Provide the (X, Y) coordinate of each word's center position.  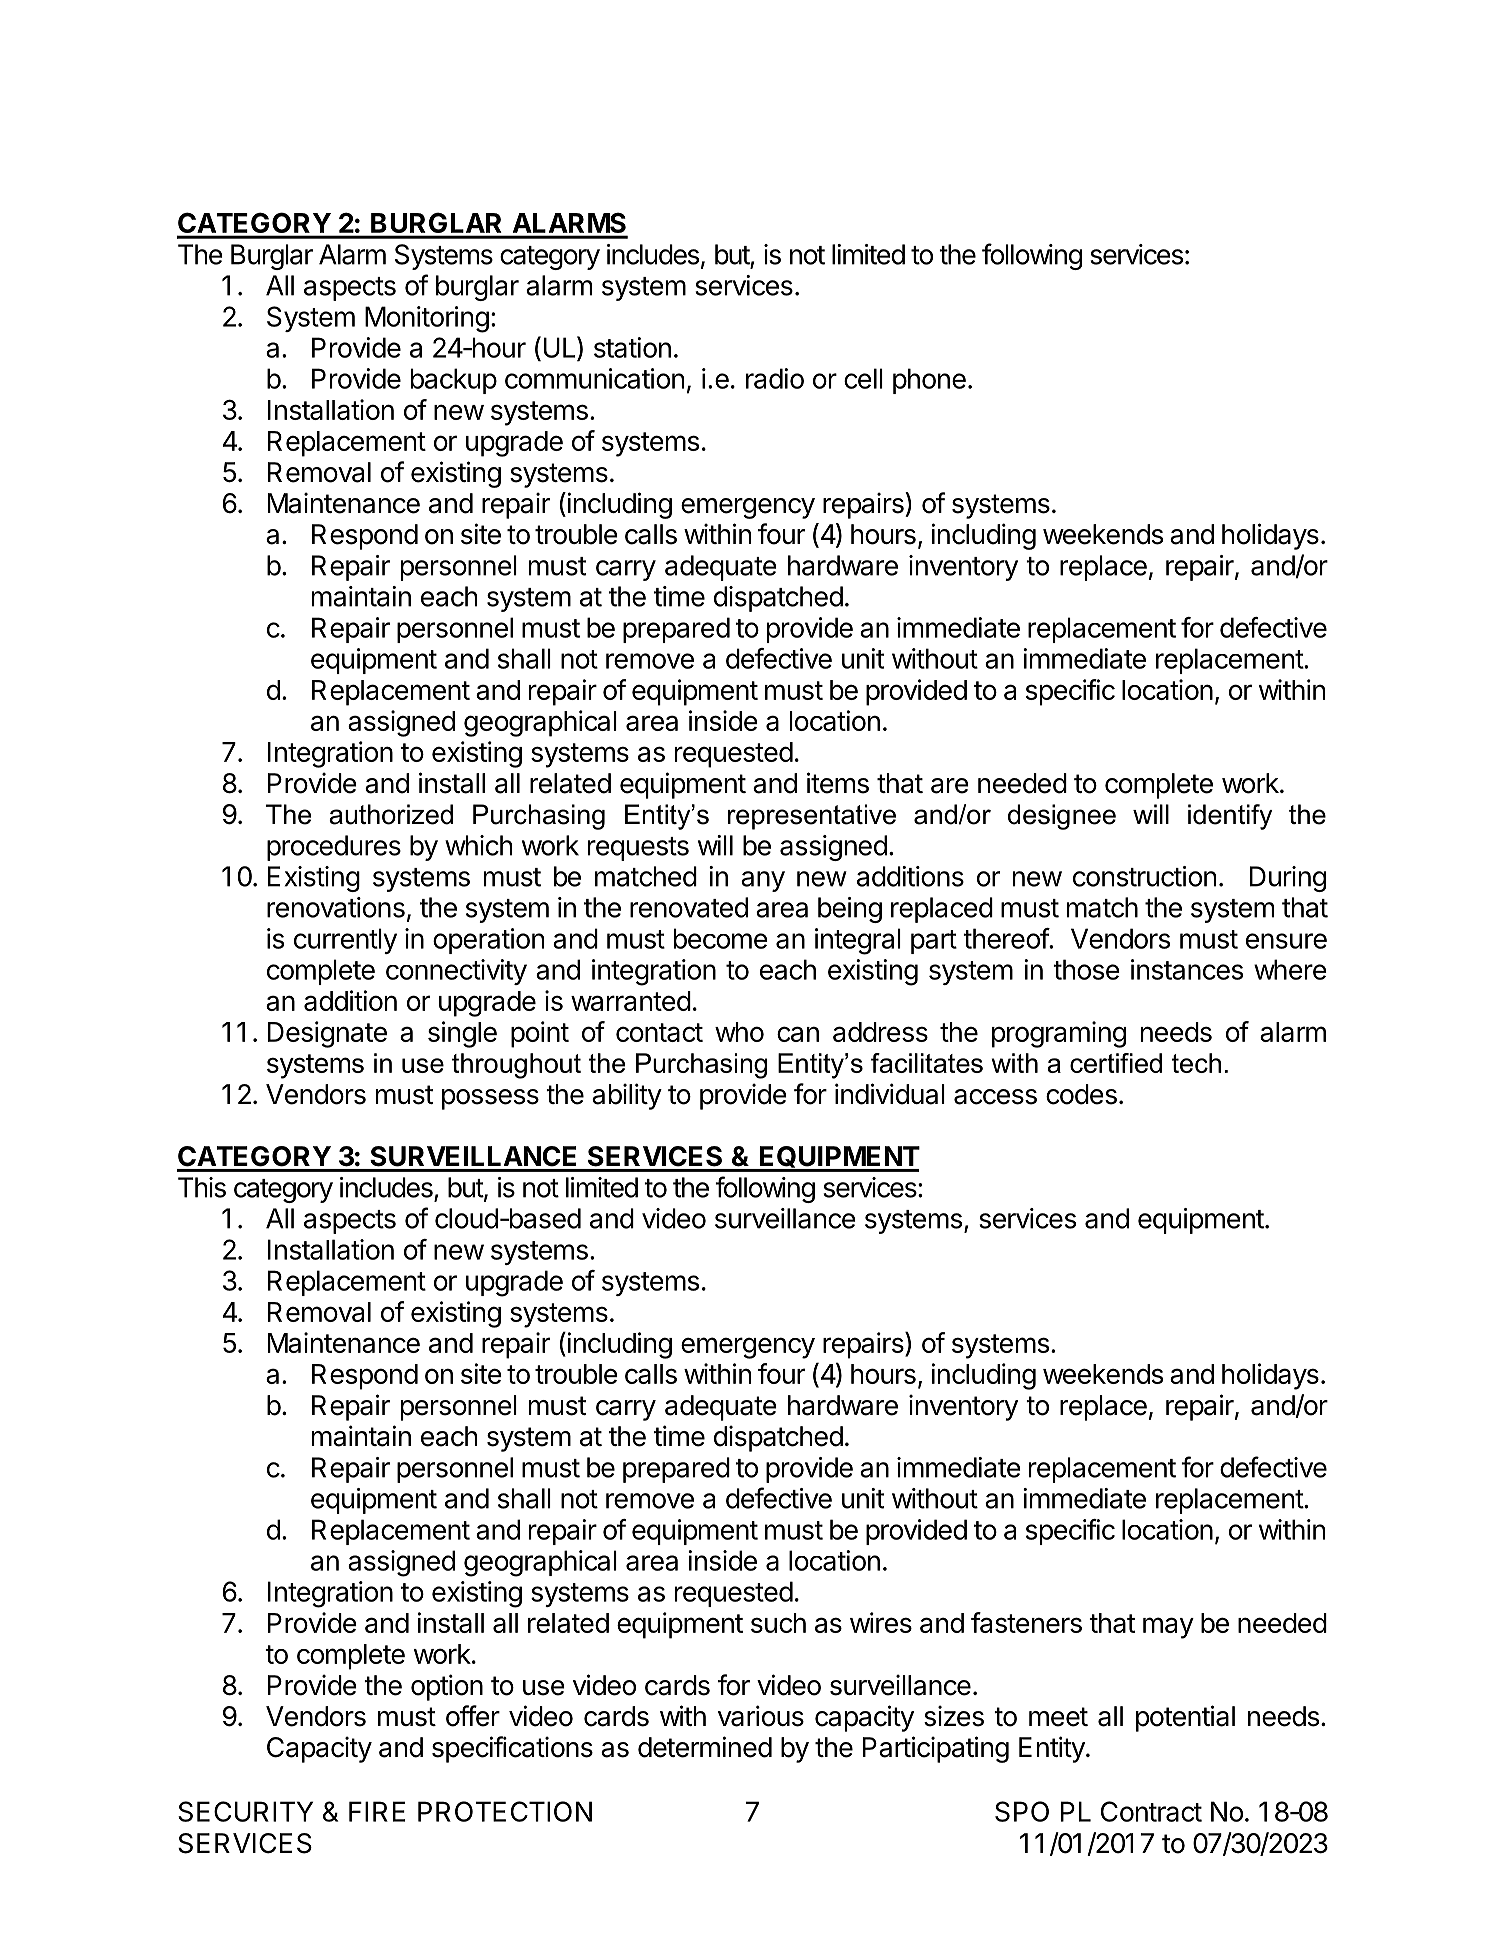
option (447, 1687)
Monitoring (427, 319)
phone (929, 381)
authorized (391, 814)
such (778, 1623)
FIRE (377, 1811)
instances (1187, 969)
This (202, 1187)
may (1168, 1628)
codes (1081, 1094)
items (838, 783)
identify (1230, 817)
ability (627, 1096)
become (721, 938)
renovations (336, 907)
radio (775, 378)
